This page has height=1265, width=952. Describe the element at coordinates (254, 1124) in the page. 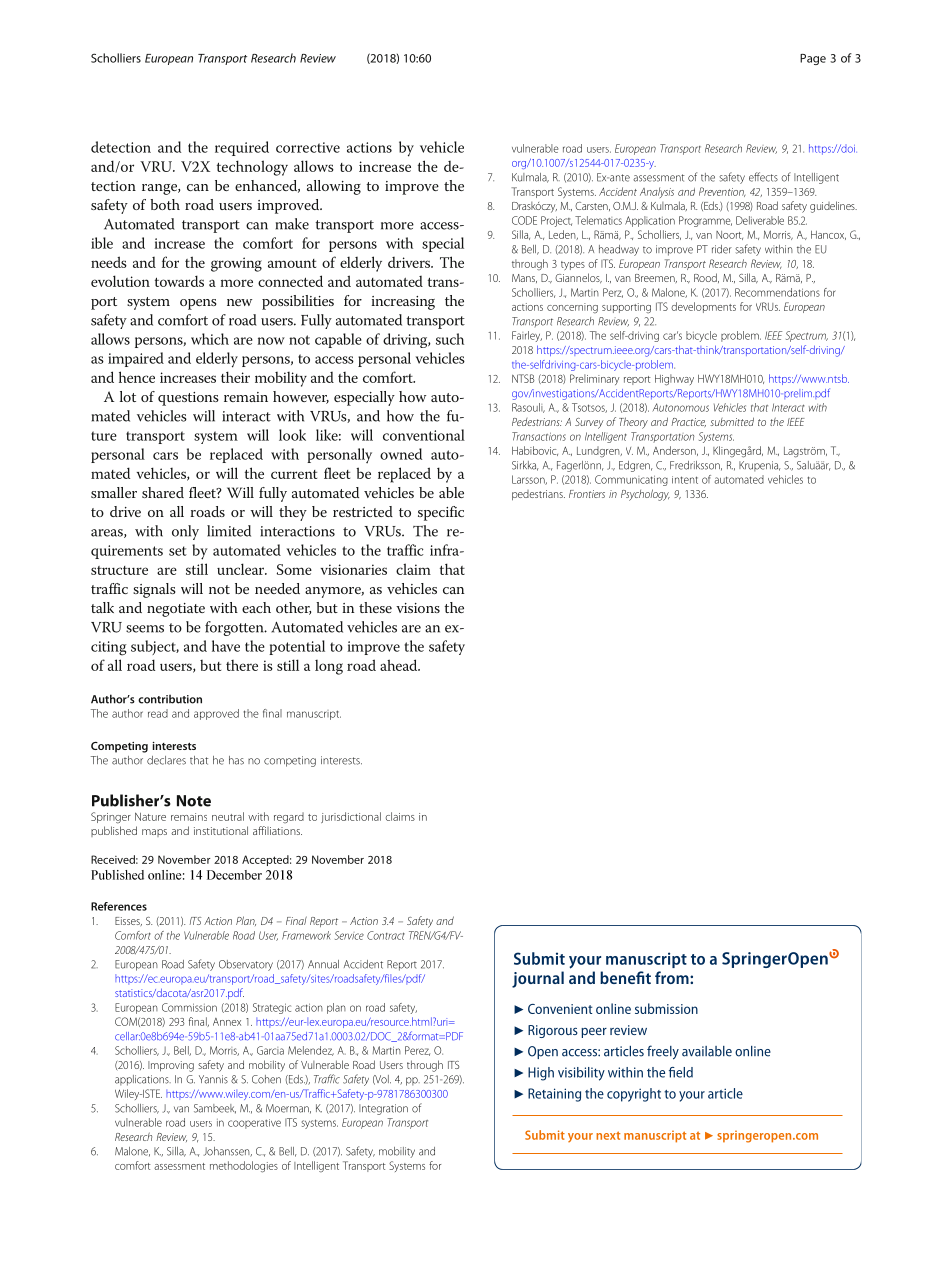

I see `cooperative` at that location.
